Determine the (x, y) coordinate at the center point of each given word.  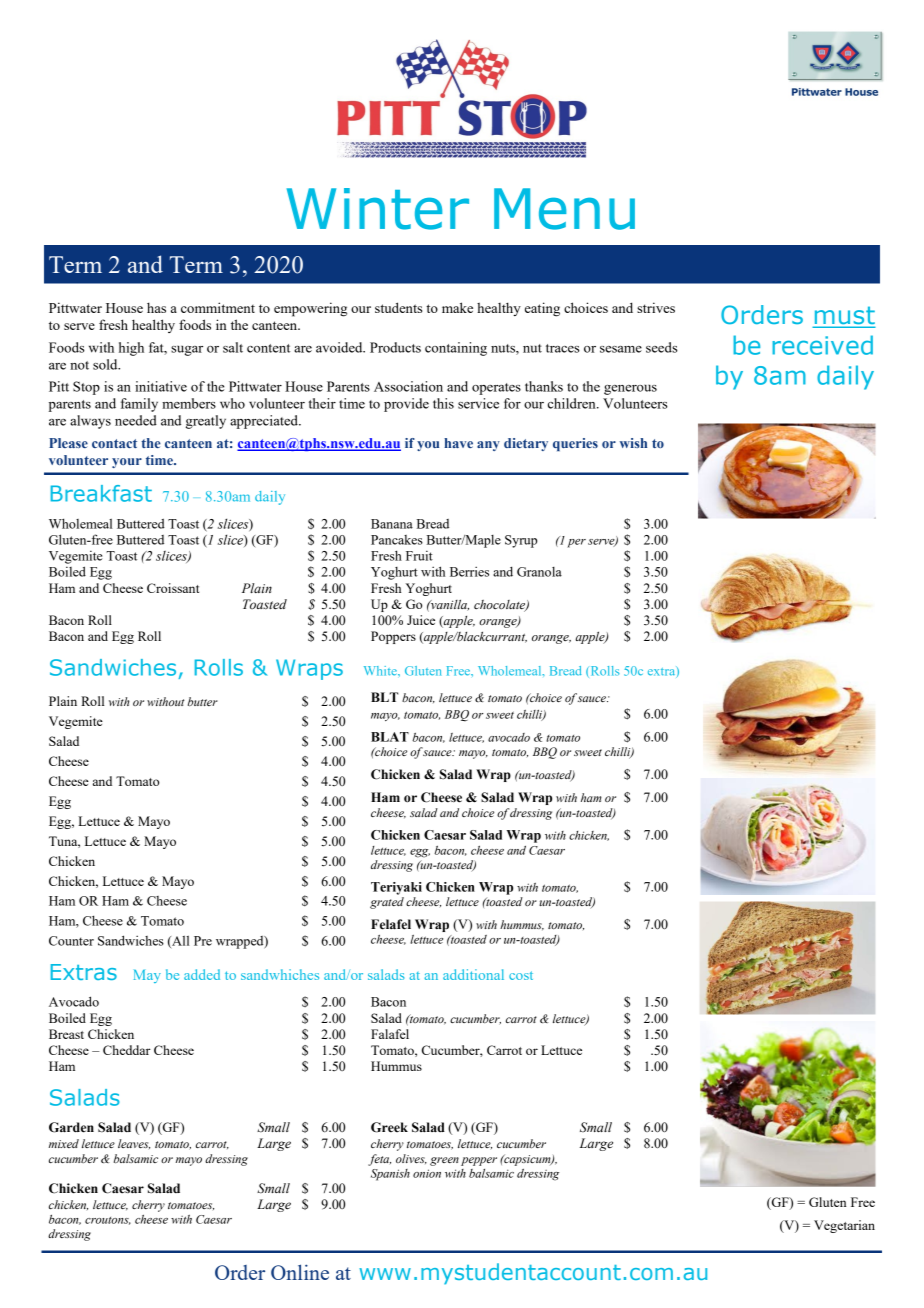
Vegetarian (844, 1226)
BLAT (390, 737)
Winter (378, 209)
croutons (108, 1221)
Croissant (173, 588)
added (202, 974)
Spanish (390, 1175)
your (127, 463)
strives (656, 307)
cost (521, 975)
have (458, 443)
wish (633, 443)
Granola (539, 572)
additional (473, 974)
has (156, 307)
